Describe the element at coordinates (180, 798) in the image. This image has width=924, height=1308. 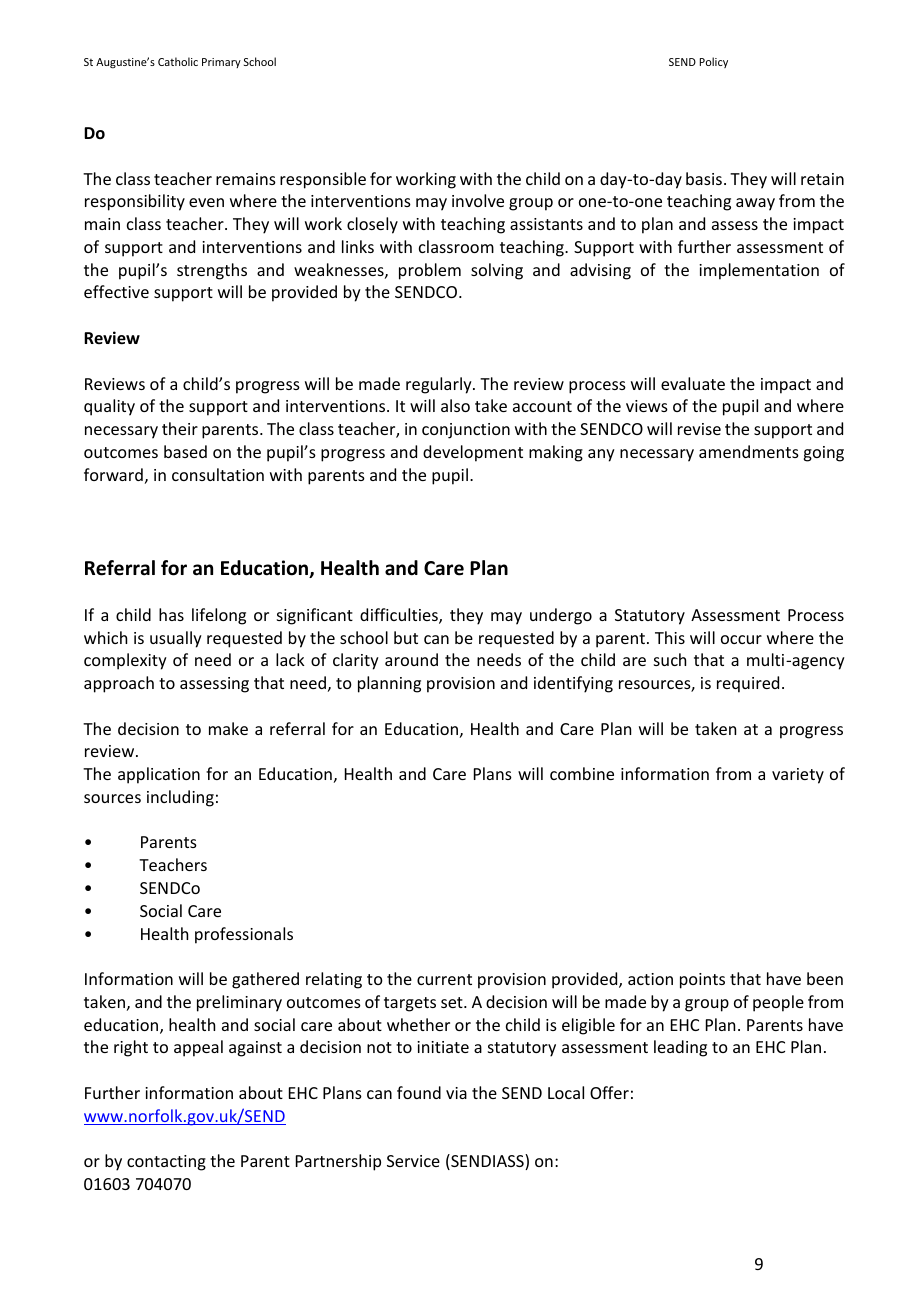
I see `including` at that location.
